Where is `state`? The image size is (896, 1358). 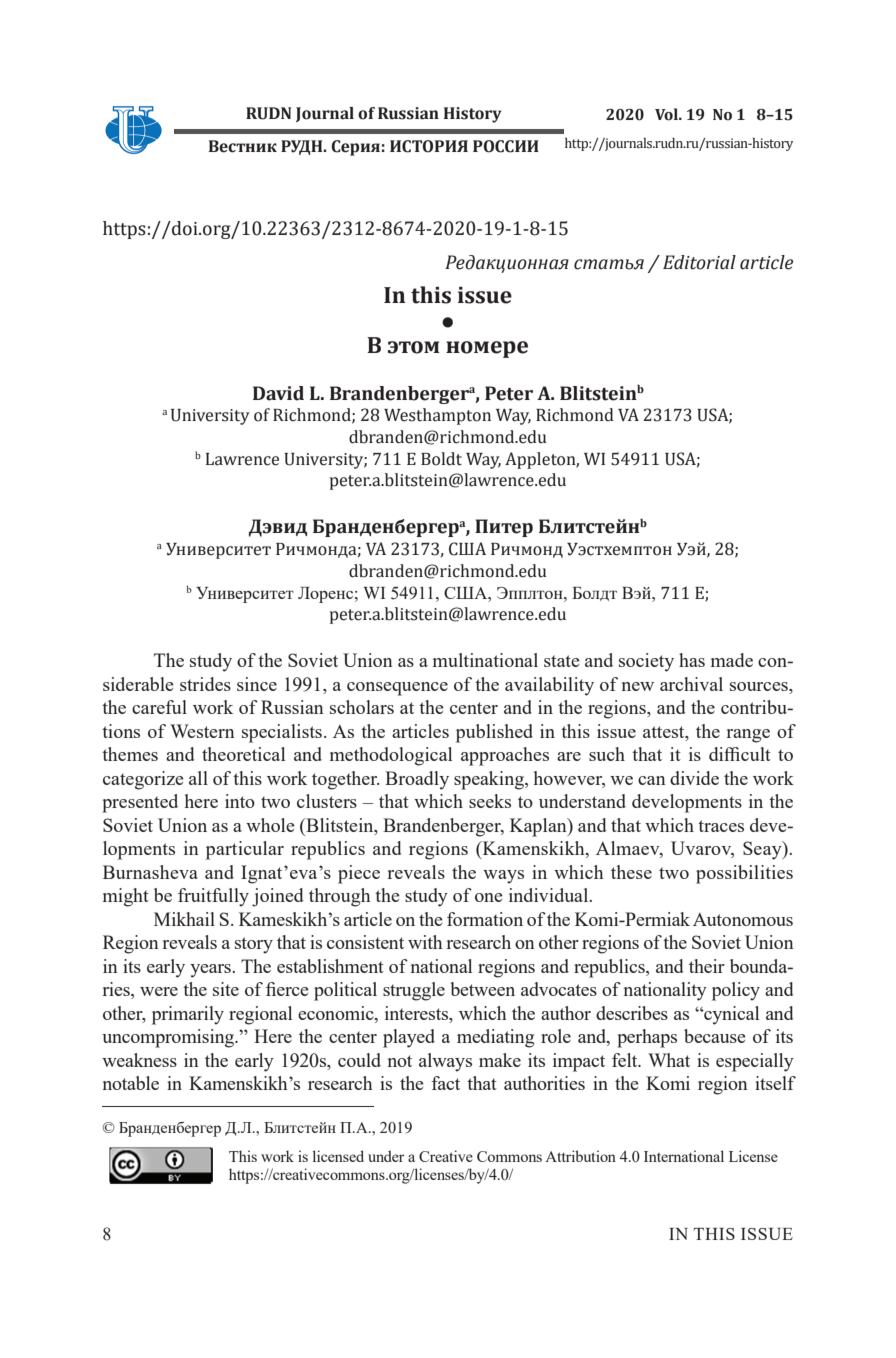
state is located at coordinates (562, 661).
